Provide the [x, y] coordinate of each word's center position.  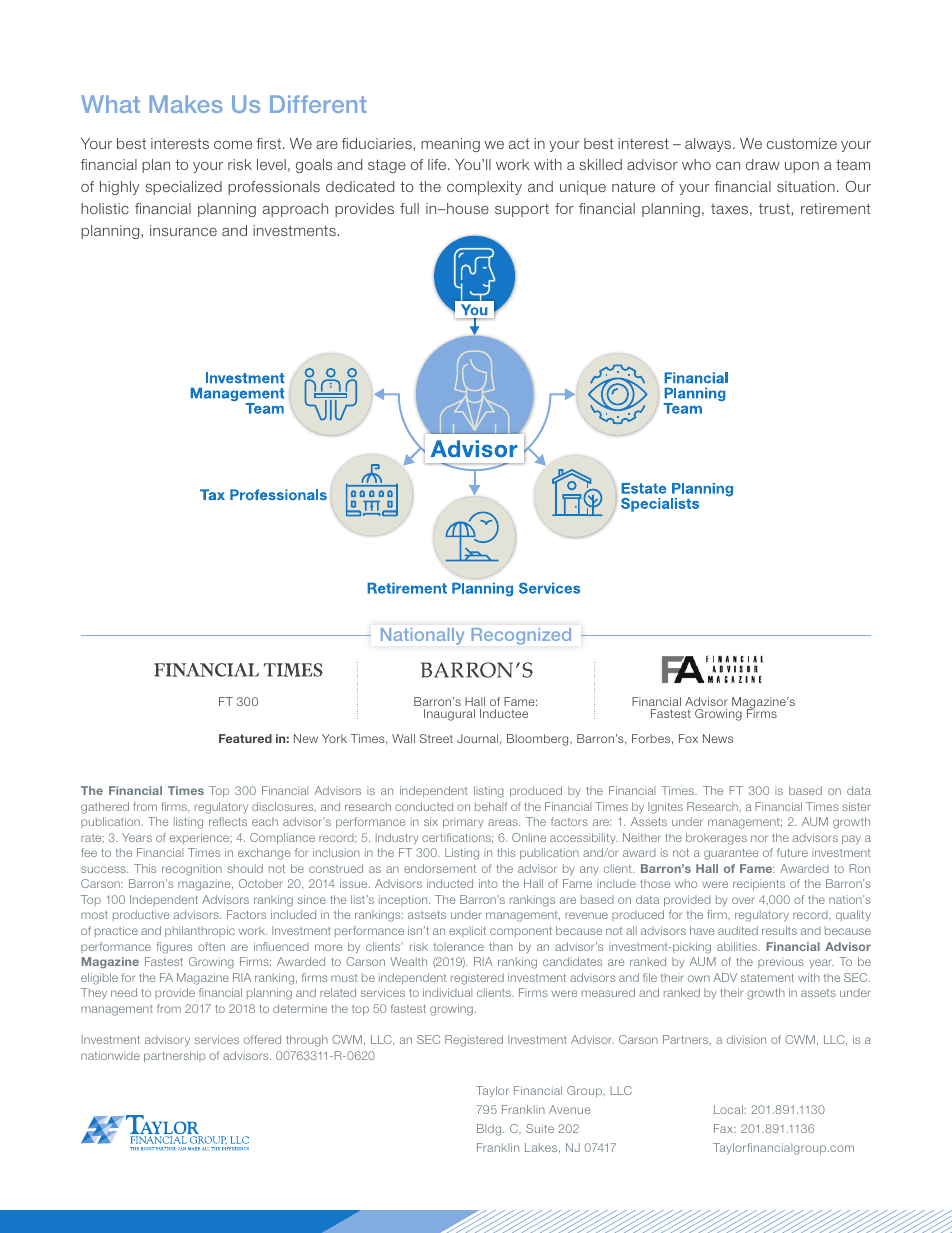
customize [802, 143]
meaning [450, 145]
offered [262, 1039]
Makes [186, 104]
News [718, 738]
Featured [245, 738]
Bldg [490, 1130]
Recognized [521, 636]
